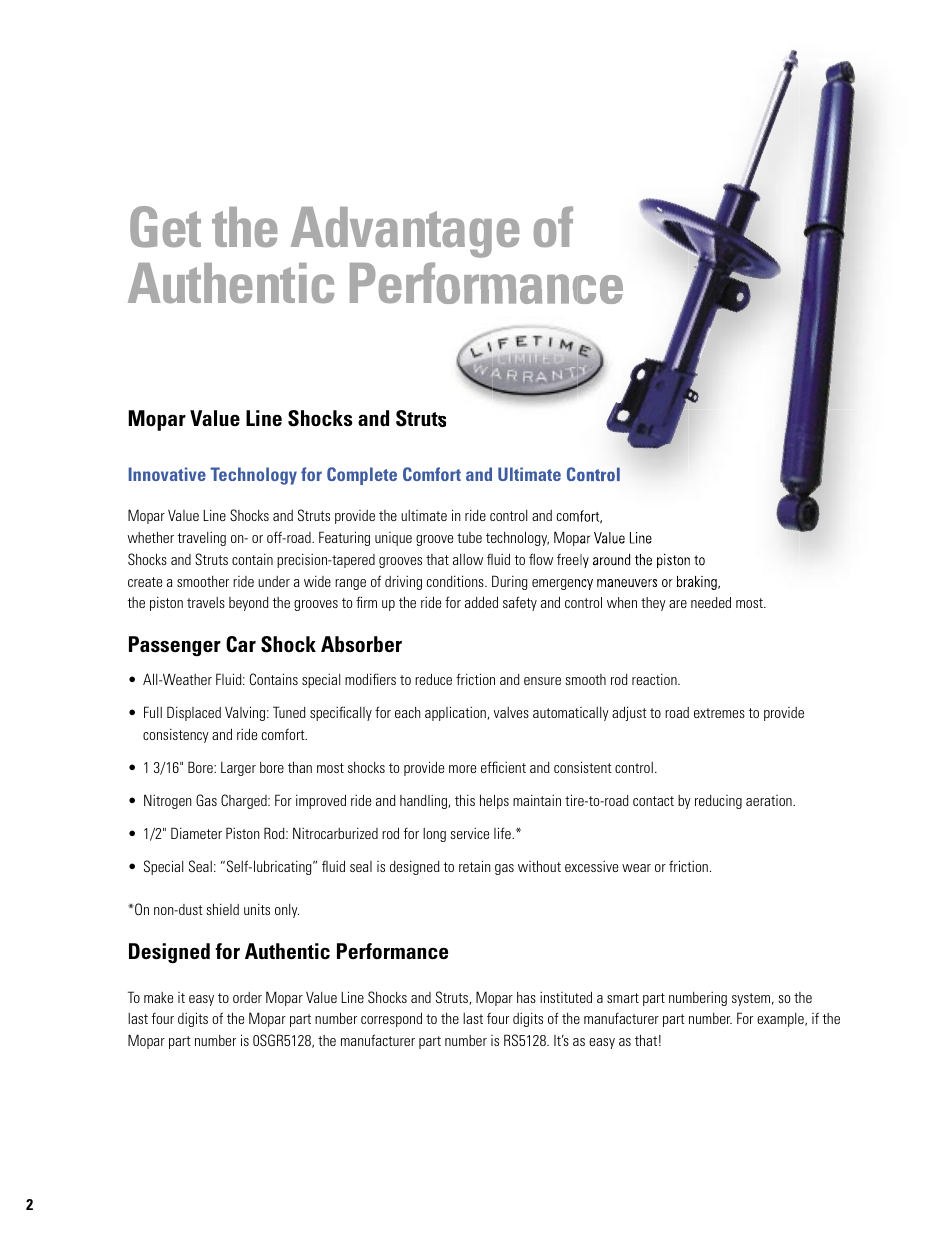 Image resolution: width=952 pixels, height=1233 pixels. What do you see at coordinates (249, 604) in the document?
I see `beyond` at bounding box center [249, 604].
